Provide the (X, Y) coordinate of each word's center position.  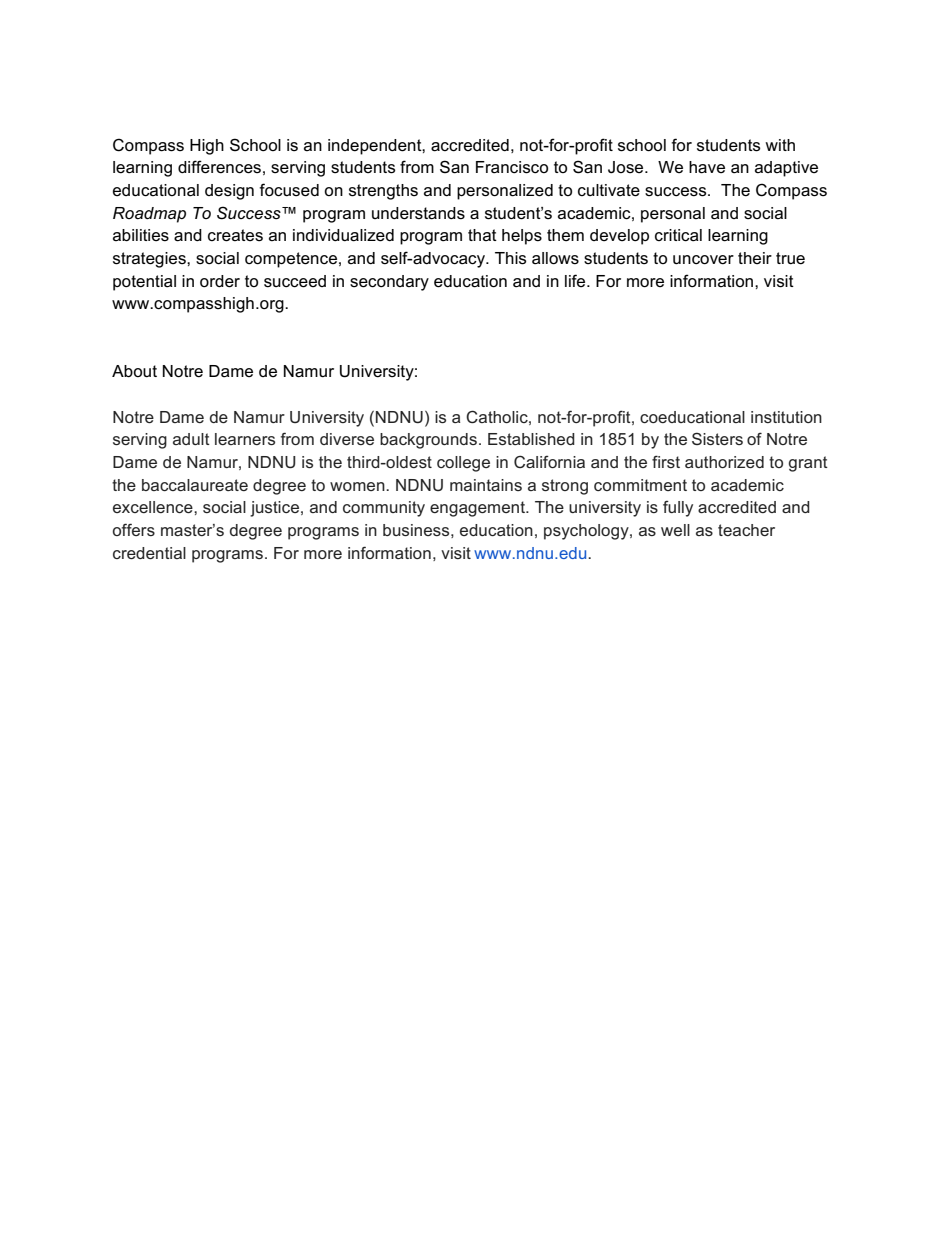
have (707, 167)
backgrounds (428, 441)
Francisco (512, 167)
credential (149, 553)
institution (786, 417)
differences (219, 167)
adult (191, 439)
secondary (389, 283)
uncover (703, 260)
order (220, 281)
